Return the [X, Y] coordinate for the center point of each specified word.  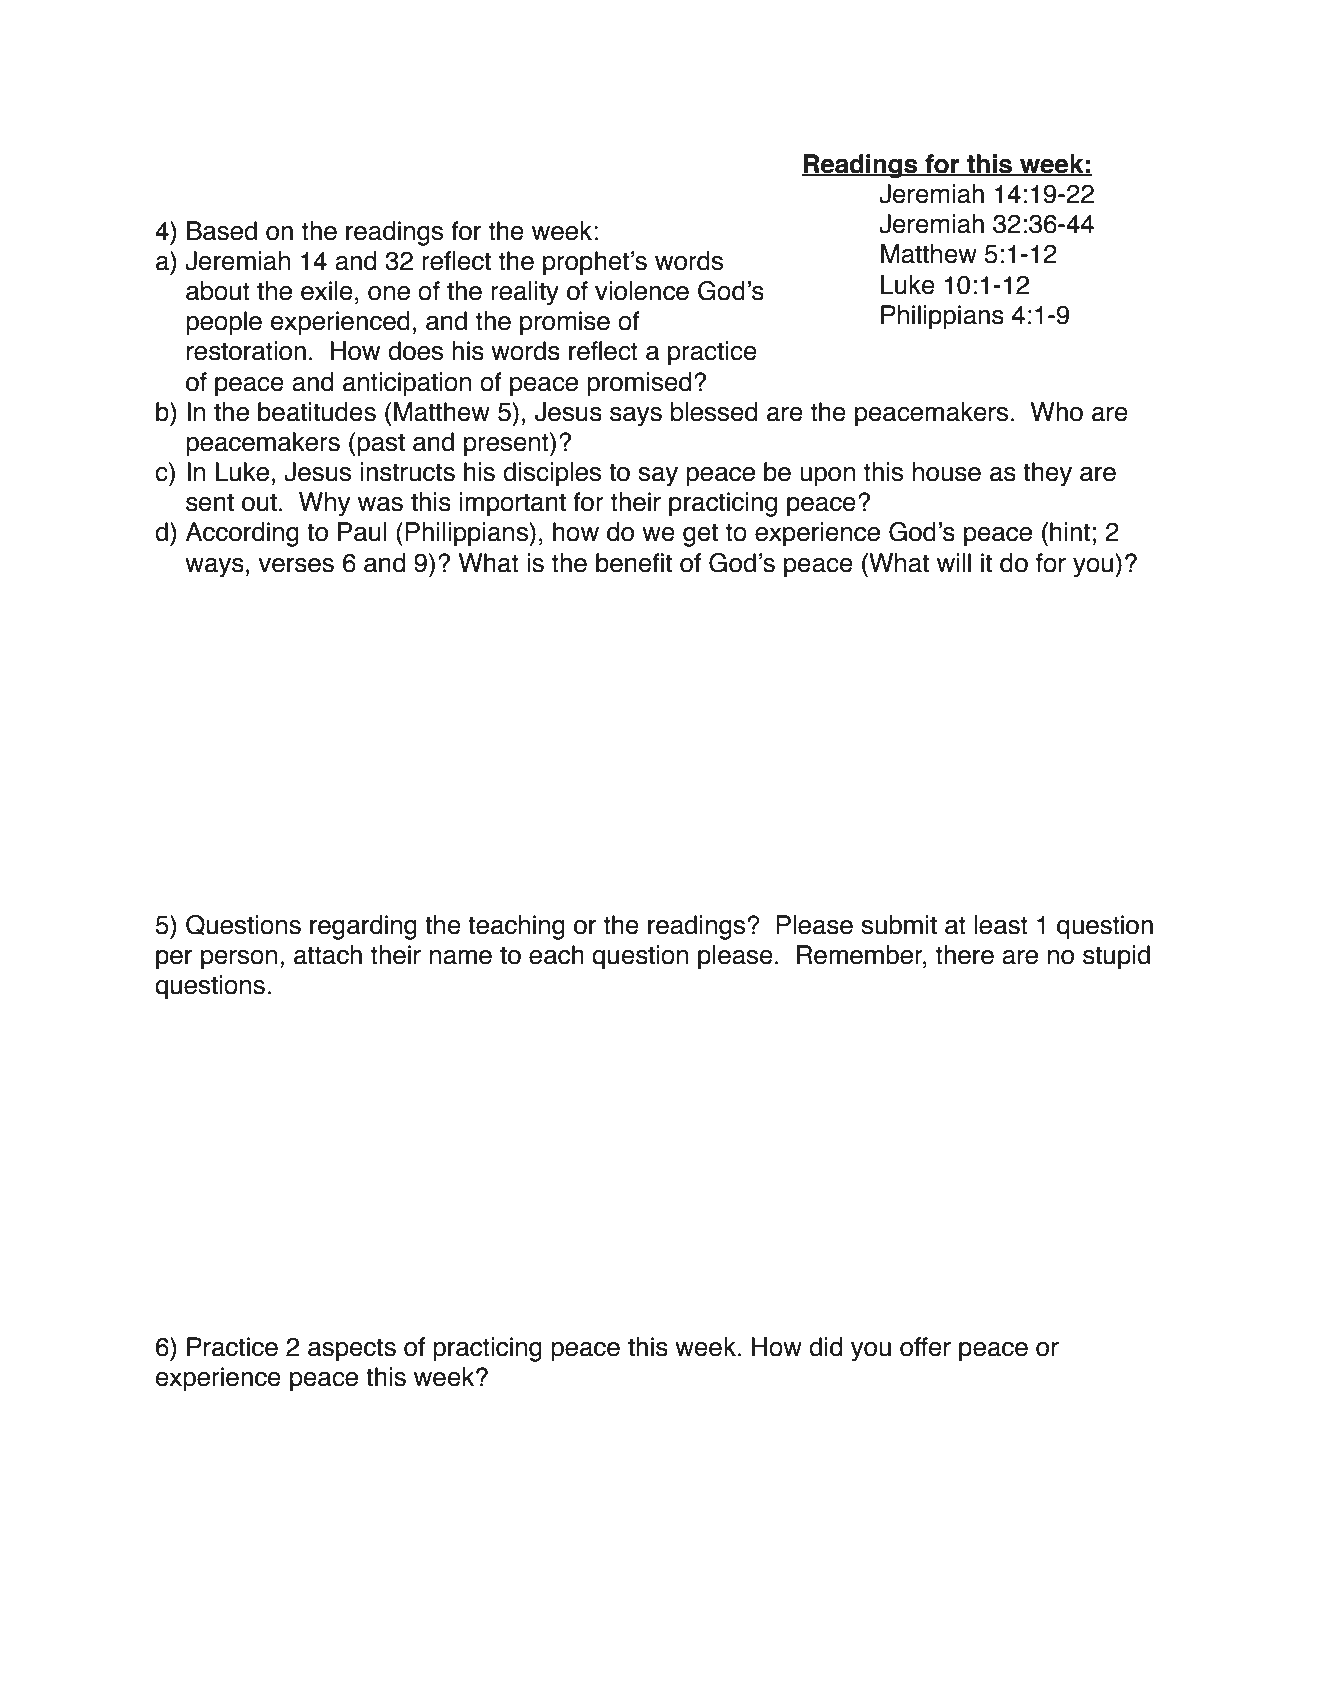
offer [925, 1347]
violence [642, 291]
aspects [352, 1350]
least [1001, 925]
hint [1070, 532]
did [825, 1347]
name [461, 957]
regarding [363, 927]
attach [328, 955]
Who [1057, 412]
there [965, 955]
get [700, 535]
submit [899, 925]
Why [324, 504]
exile [327, 291]
